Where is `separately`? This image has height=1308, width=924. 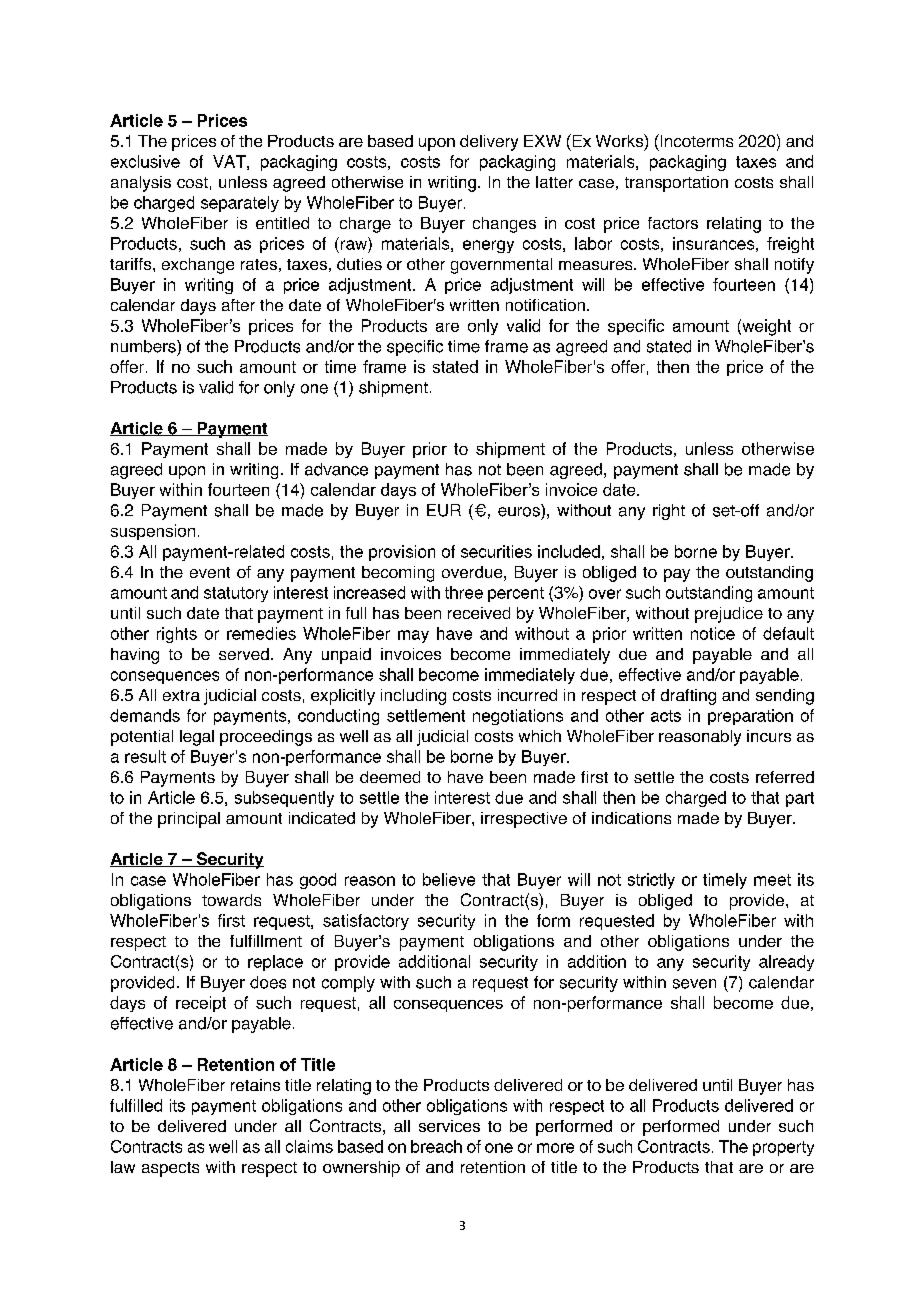 separately is located at coordinates (240, 204).
